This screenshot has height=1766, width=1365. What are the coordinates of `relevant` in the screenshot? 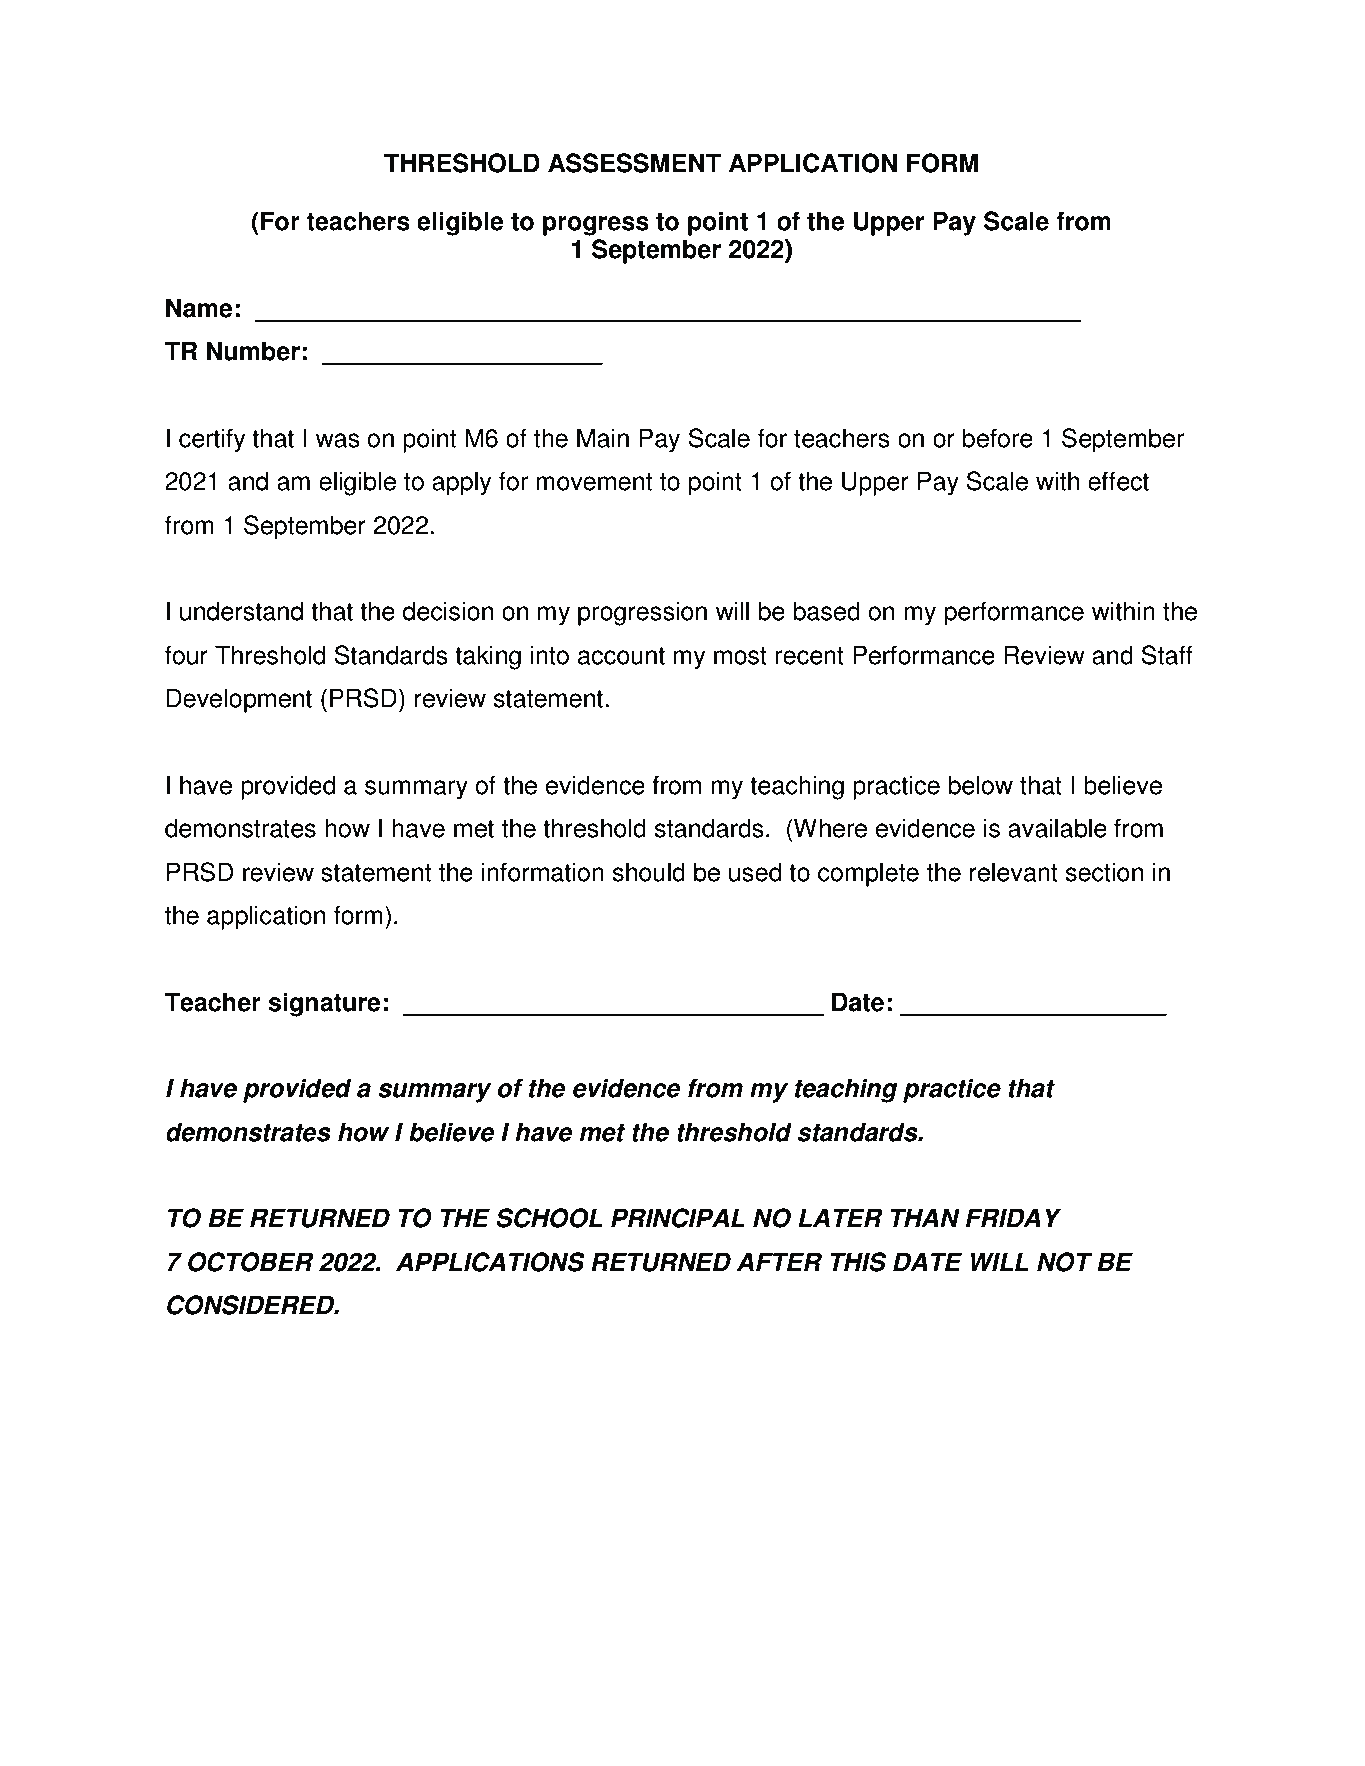 It's located at (1014, 872).
